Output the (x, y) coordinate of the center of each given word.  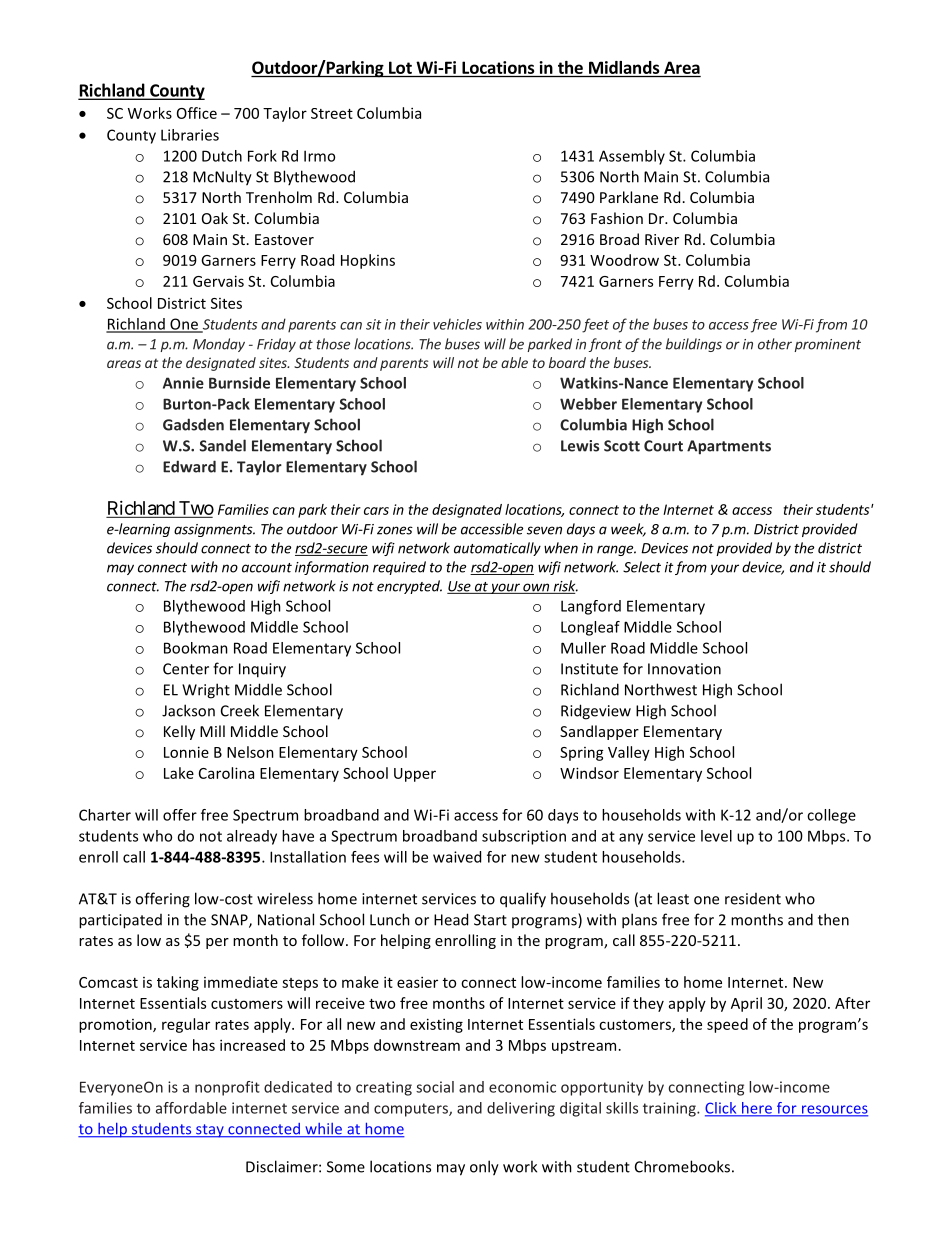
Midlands (624, 67)
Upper (415, 775)
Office (197, 113)
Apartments (729, 447)
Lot (400, 67)
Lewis (580, 446)
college (831, 816)
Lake (179, 773)
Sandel (223, 445)
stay (210, 1131)
